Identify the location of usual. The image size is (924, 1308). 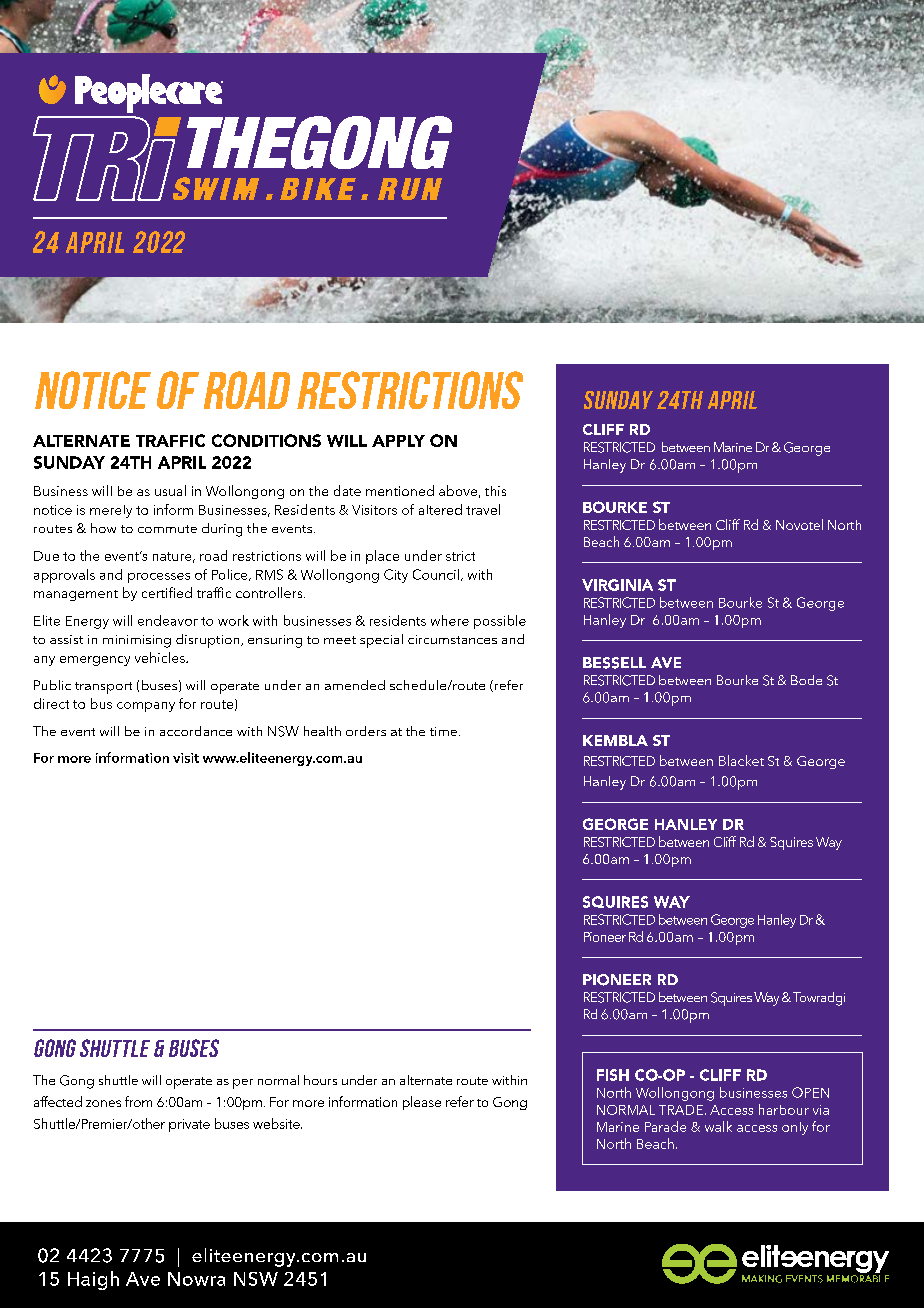
(170, 490).
